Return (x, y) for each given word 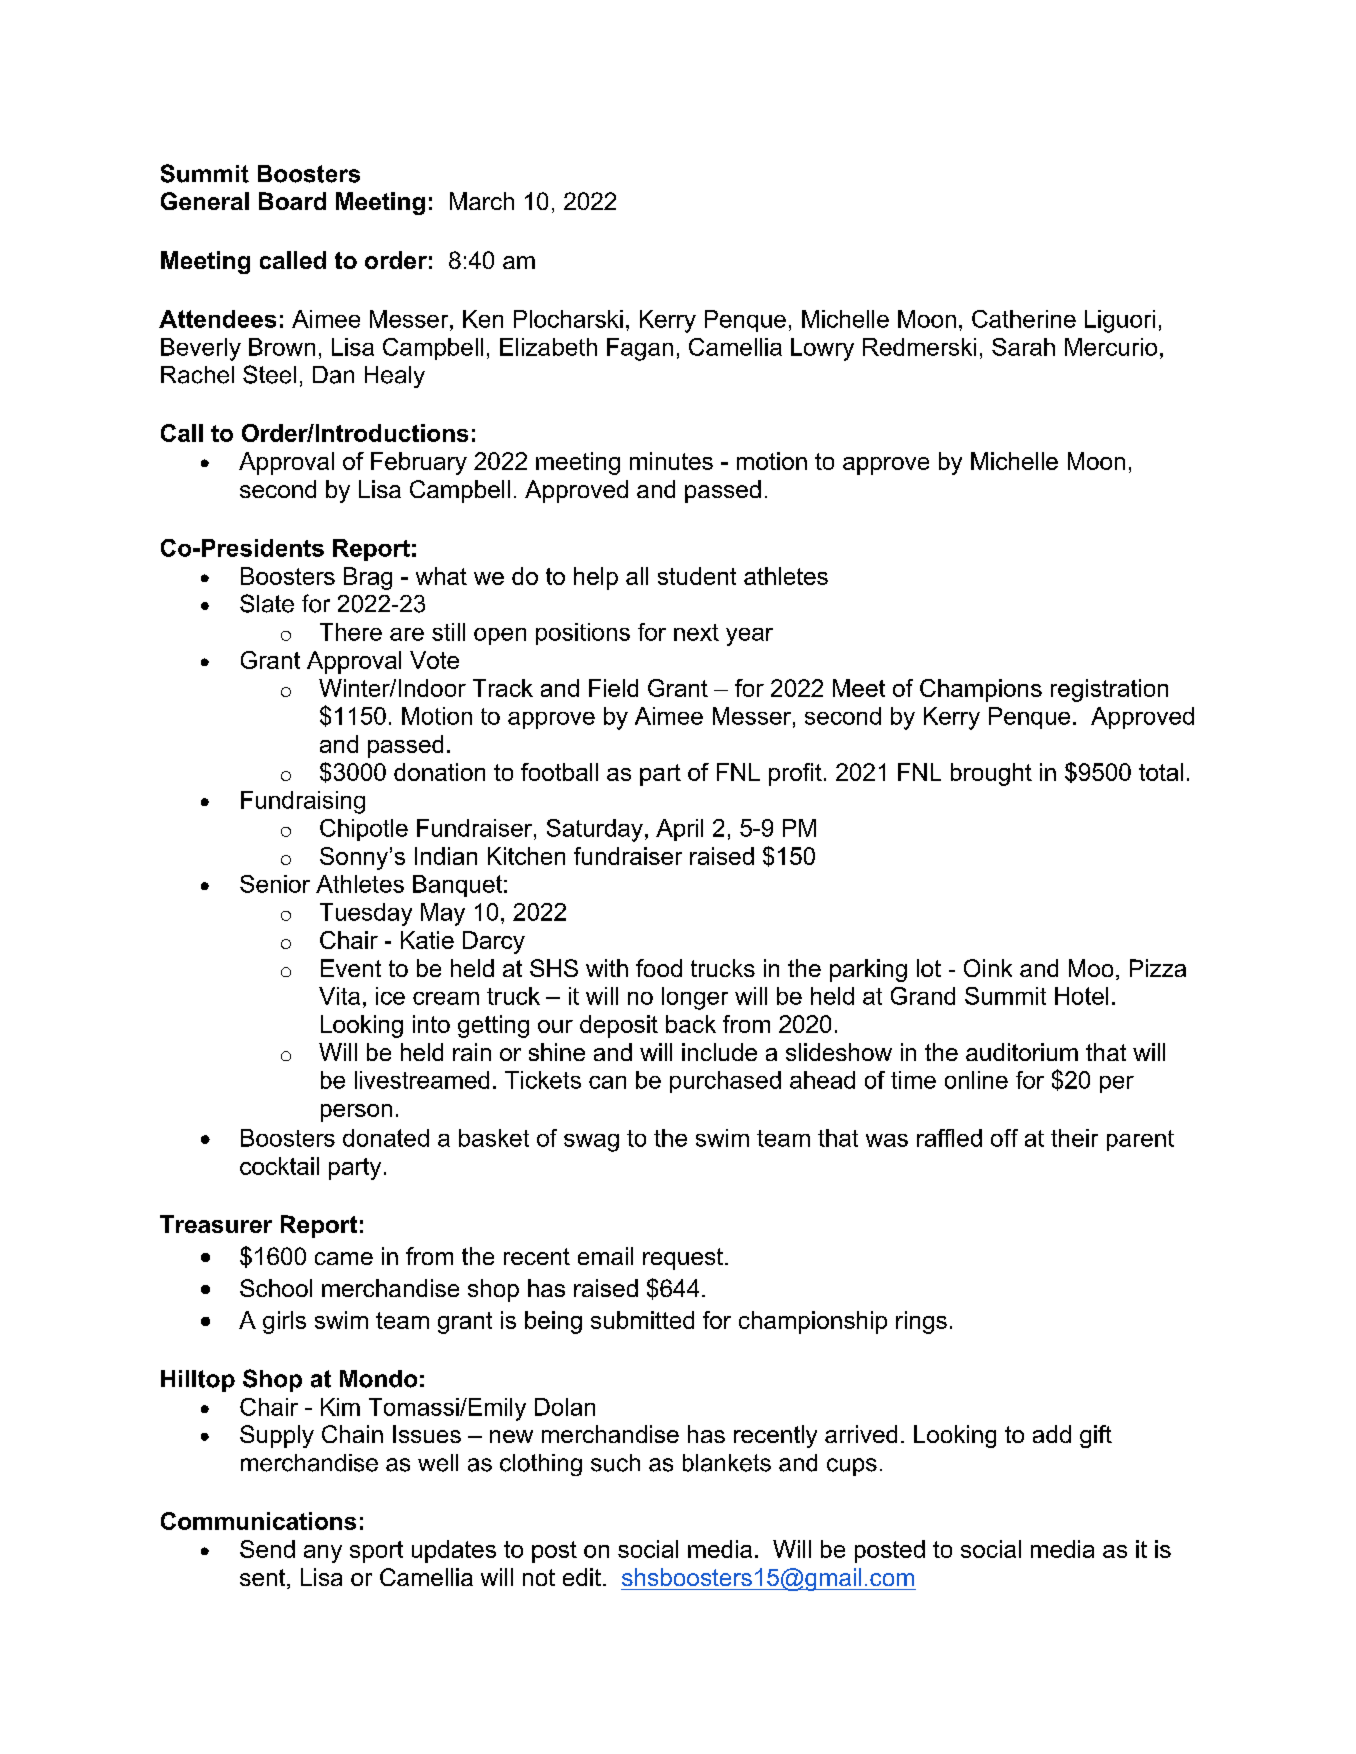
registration (1109, 690)
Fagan (640, 349)
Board (292, 201)
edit (582, 1577)
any (323, 1554)
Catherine (1024, 319)
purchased (725, 1082)
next (696, 632)
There (351, 632)
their (1074, 1138)
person (356, 1113)
